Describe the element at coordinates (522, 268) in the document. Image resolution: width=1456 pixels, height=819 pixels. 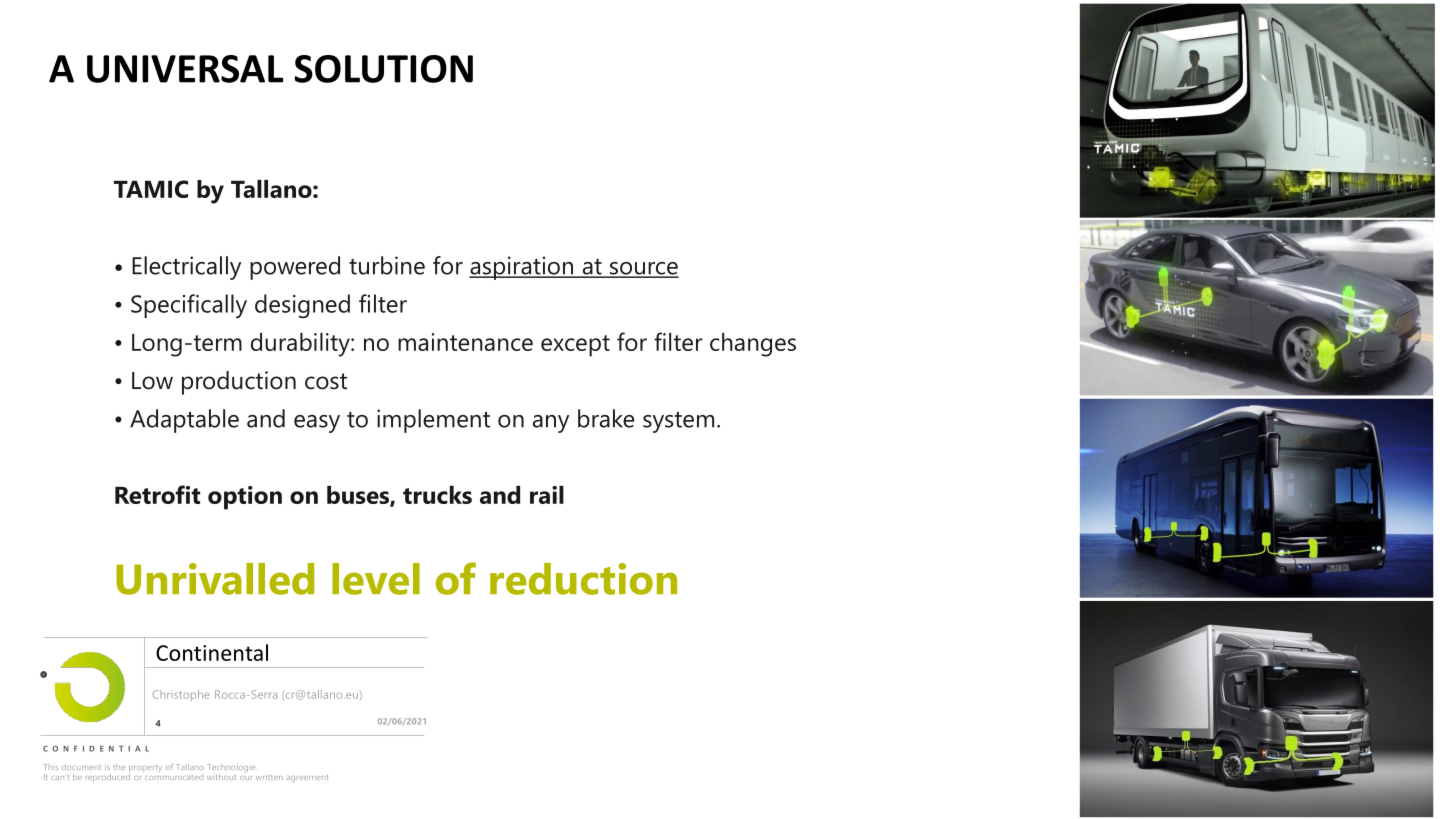
I see `aspiration` at that location.
